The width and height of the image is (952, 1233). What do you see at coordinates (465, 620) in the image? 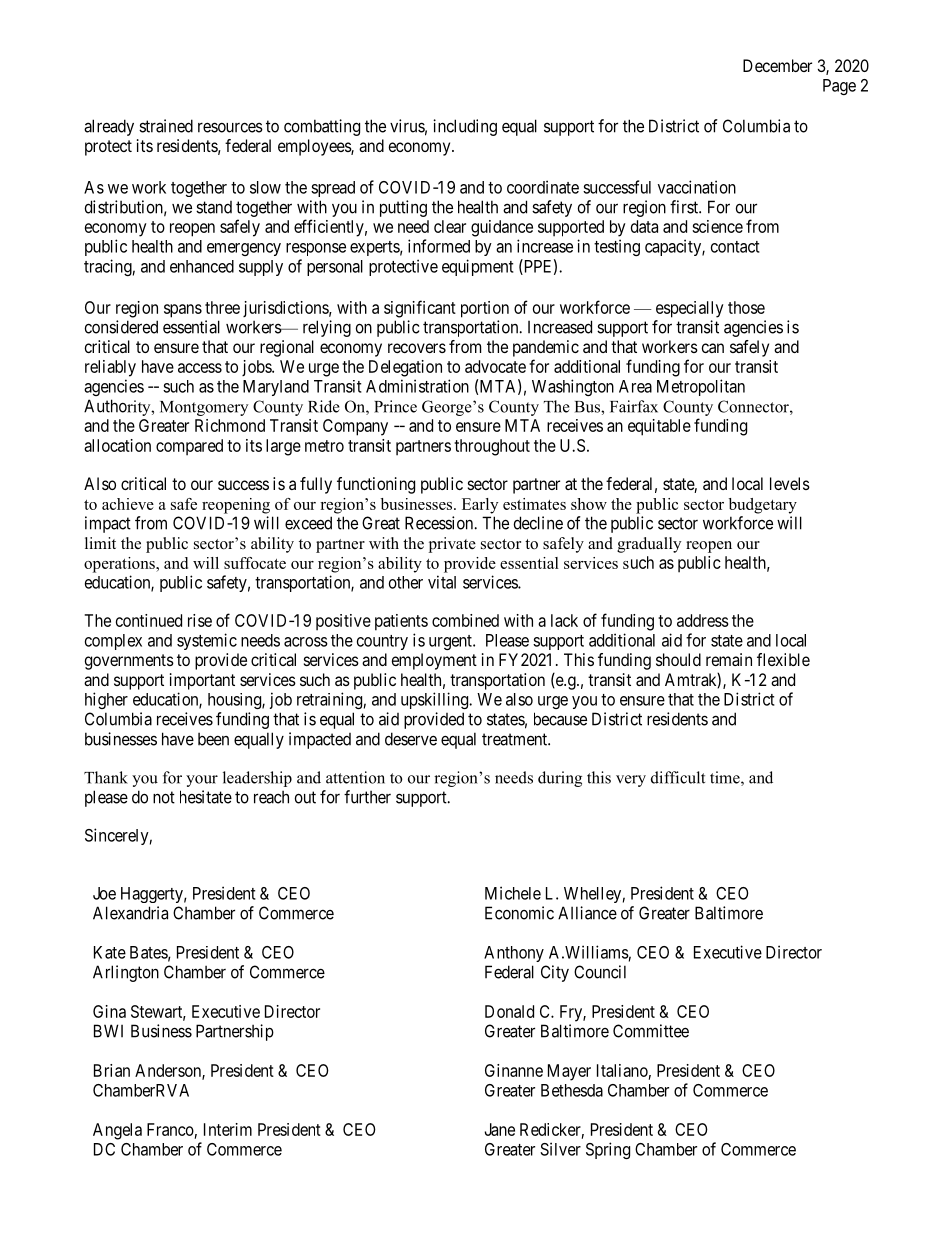
I see `combined` at bounding box center [465, 620].
